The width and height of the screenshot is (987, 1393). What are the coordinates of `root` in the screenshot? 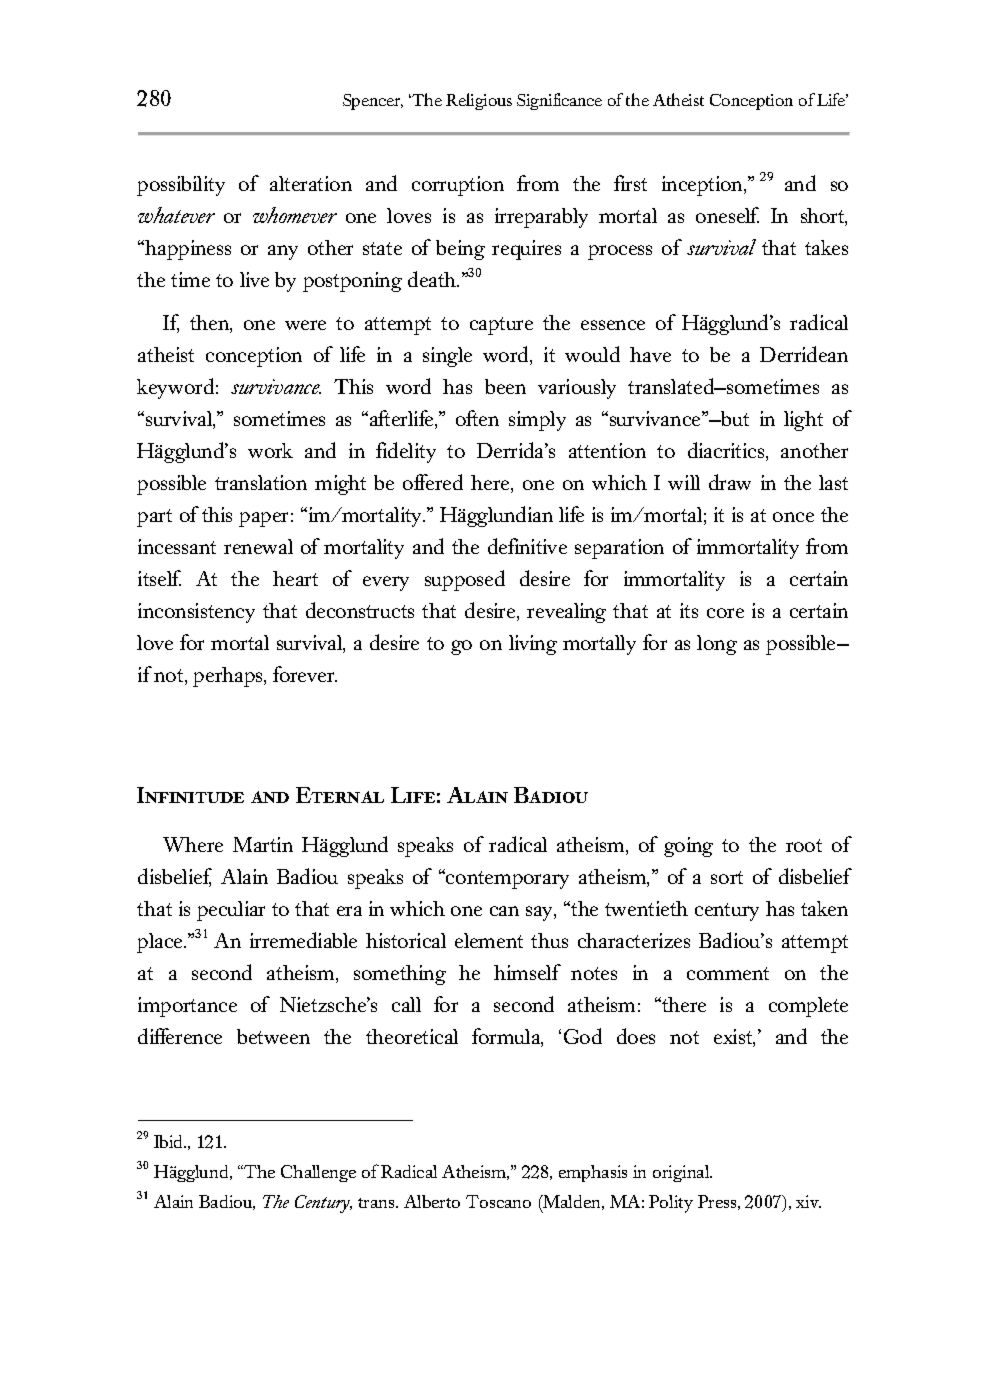 It's located at (804, 845).
